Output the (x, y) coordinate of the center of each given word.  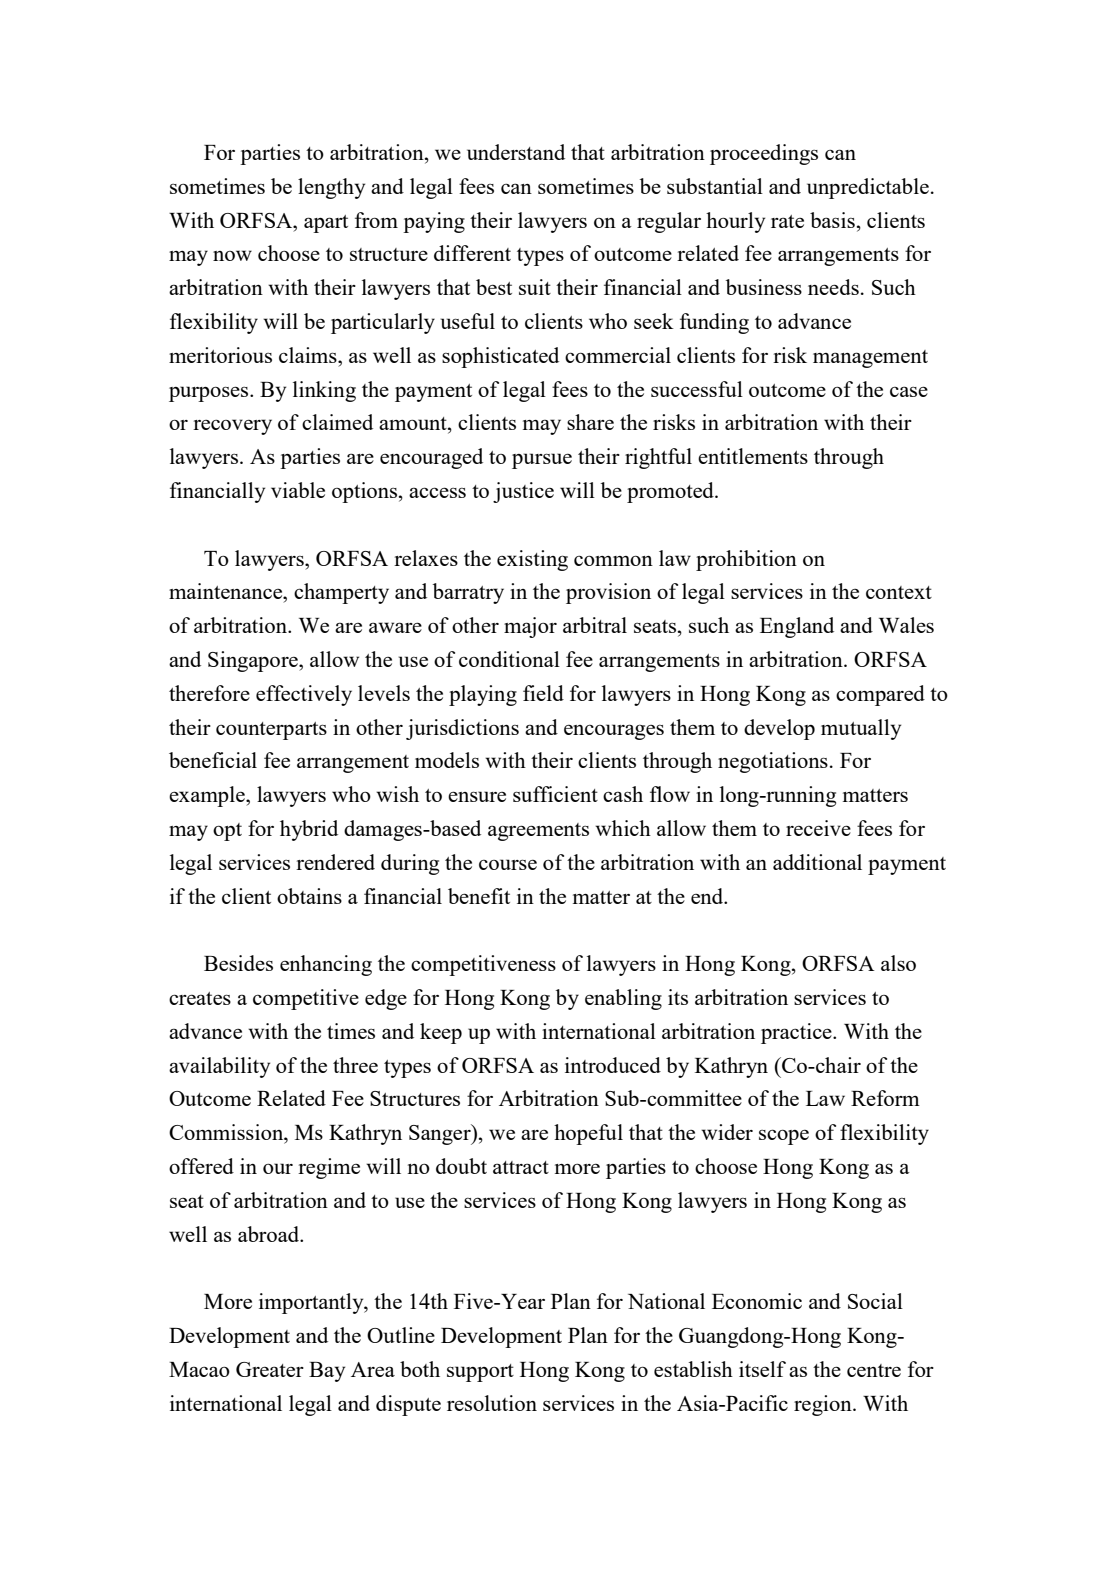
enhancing (326, 965)
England (797, 627)
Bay (327, 1372)
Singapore (254, 661)
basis (832, 220)
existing (532, 560)
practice (797, 1033)
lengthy (331, 188)
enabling (623, 999)
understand (516, 152)
